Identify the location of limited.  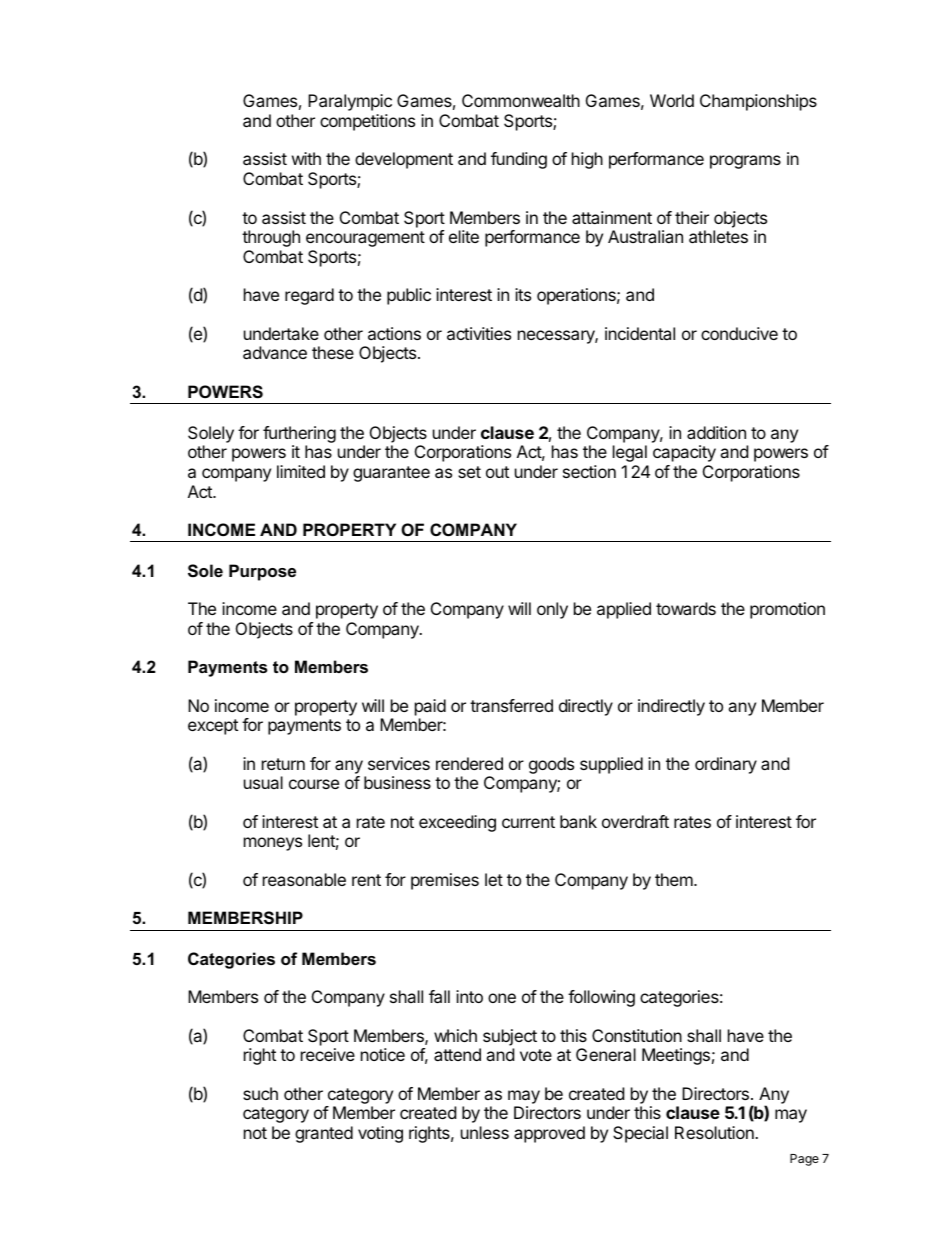
(301, 471).
